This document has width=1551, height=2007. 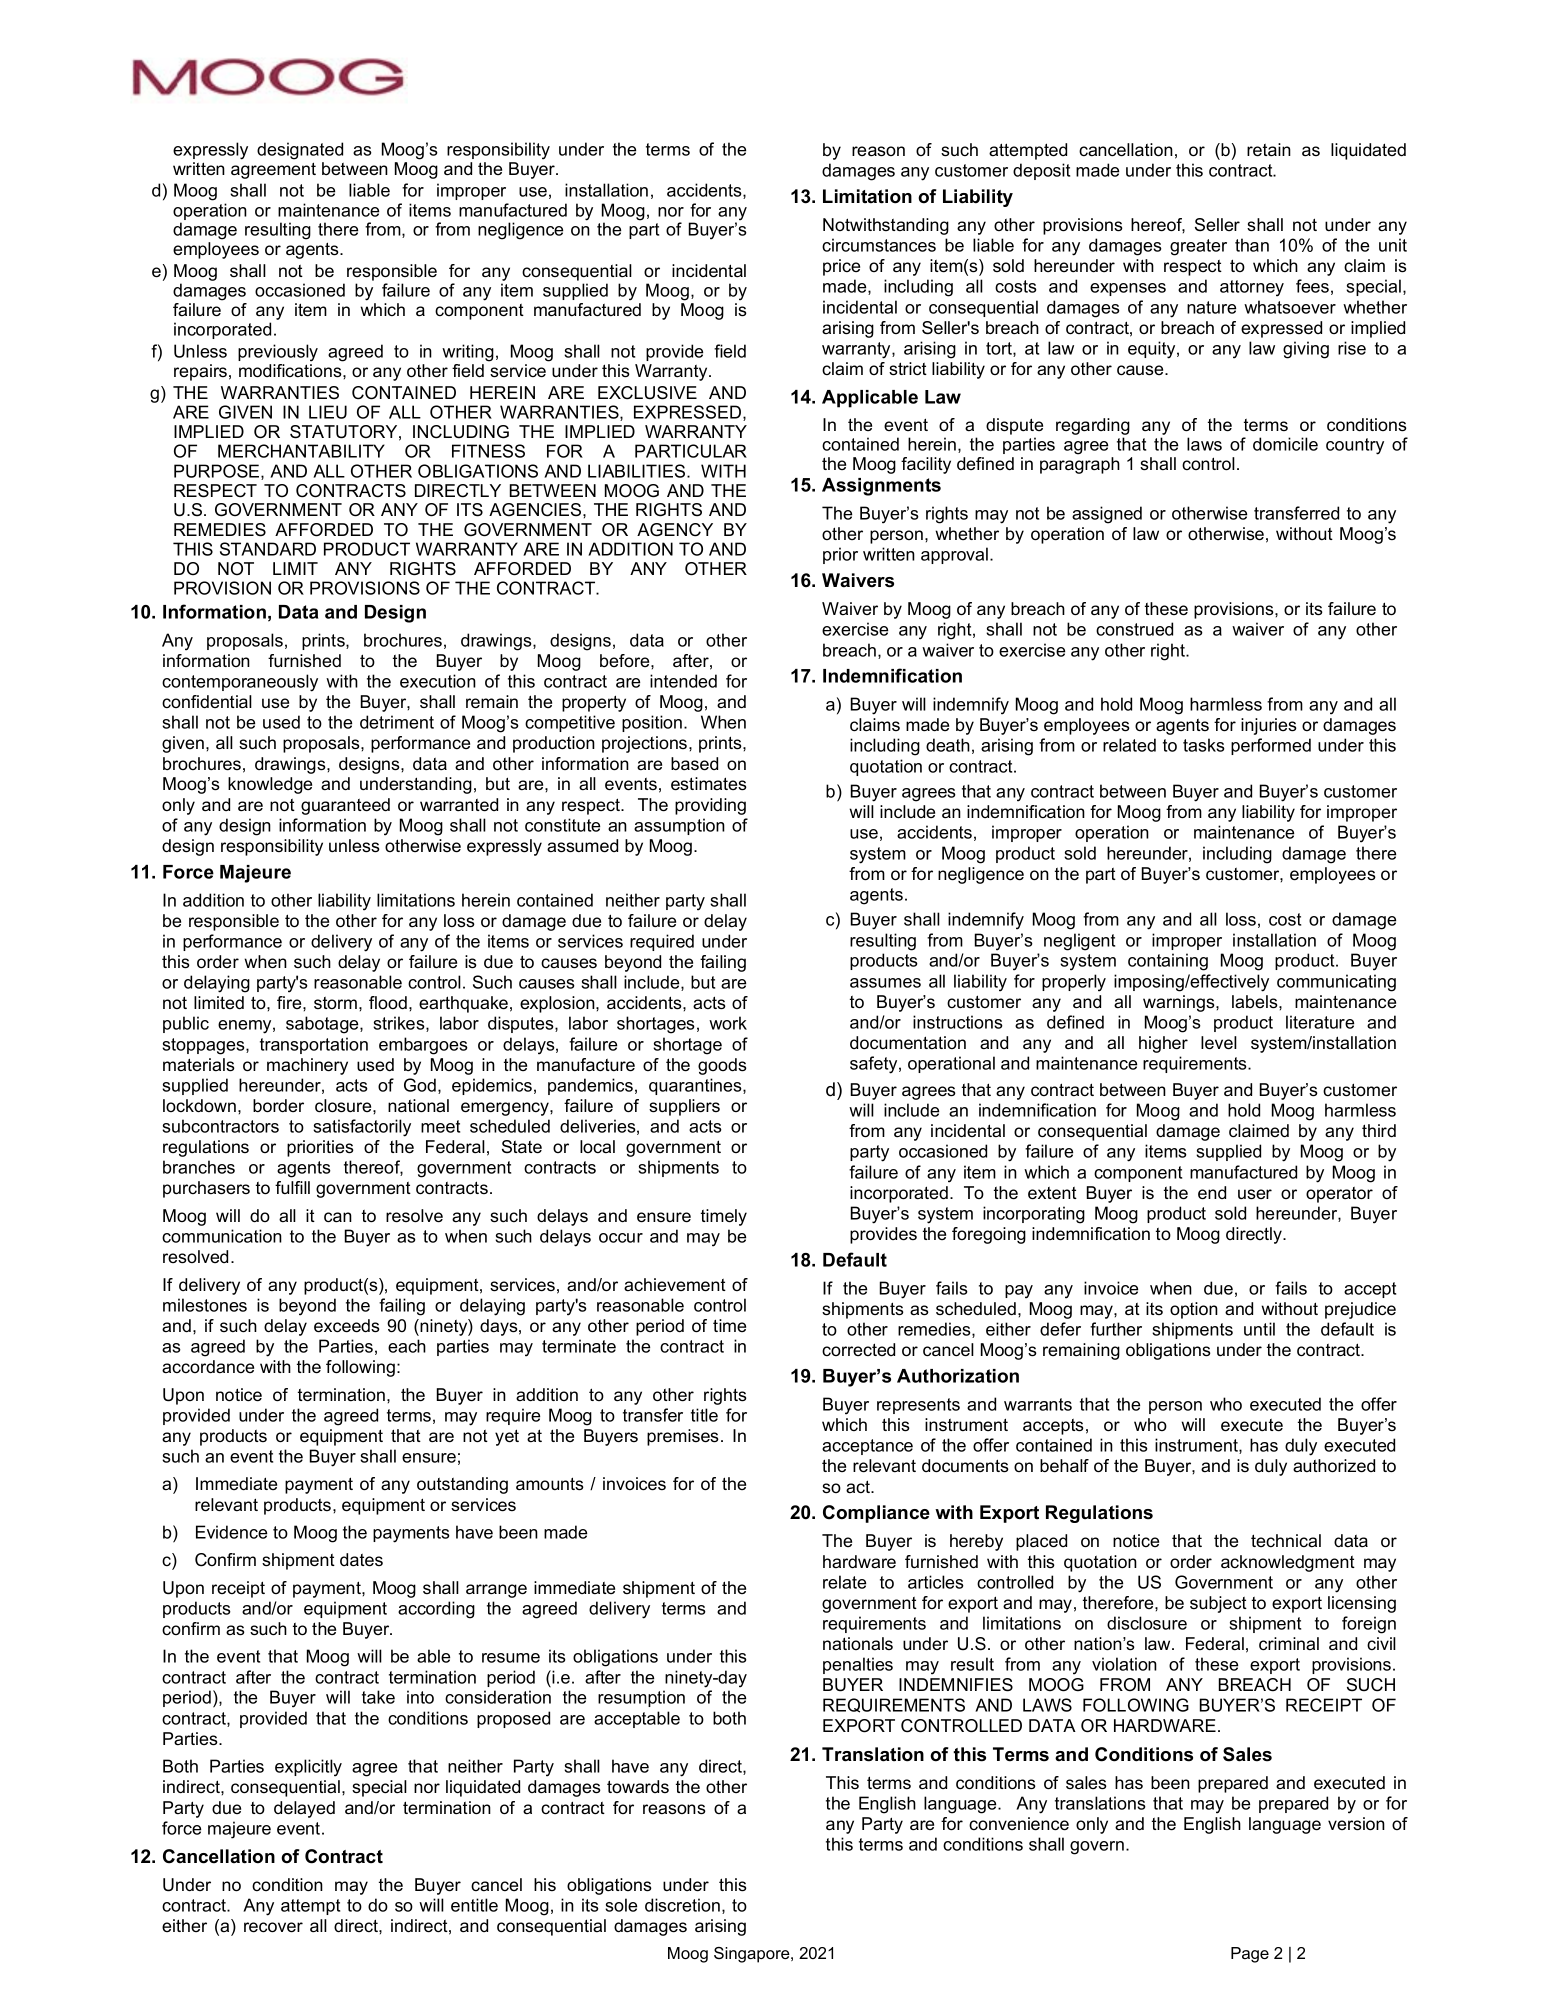 I want to click on level, so click(x=1219, y=1043).
